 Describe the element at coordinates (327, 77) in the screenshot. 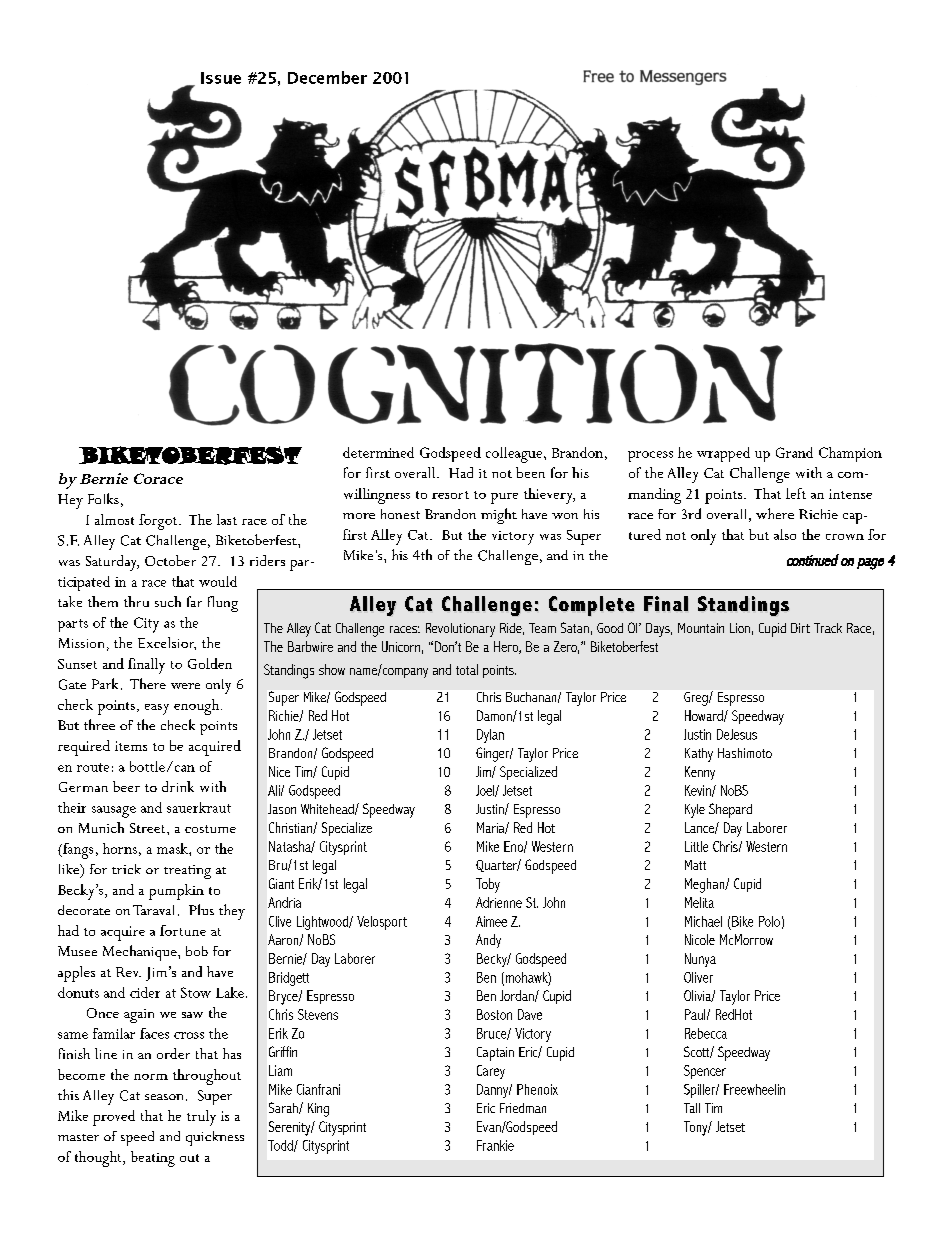

I see `December` at that location.
